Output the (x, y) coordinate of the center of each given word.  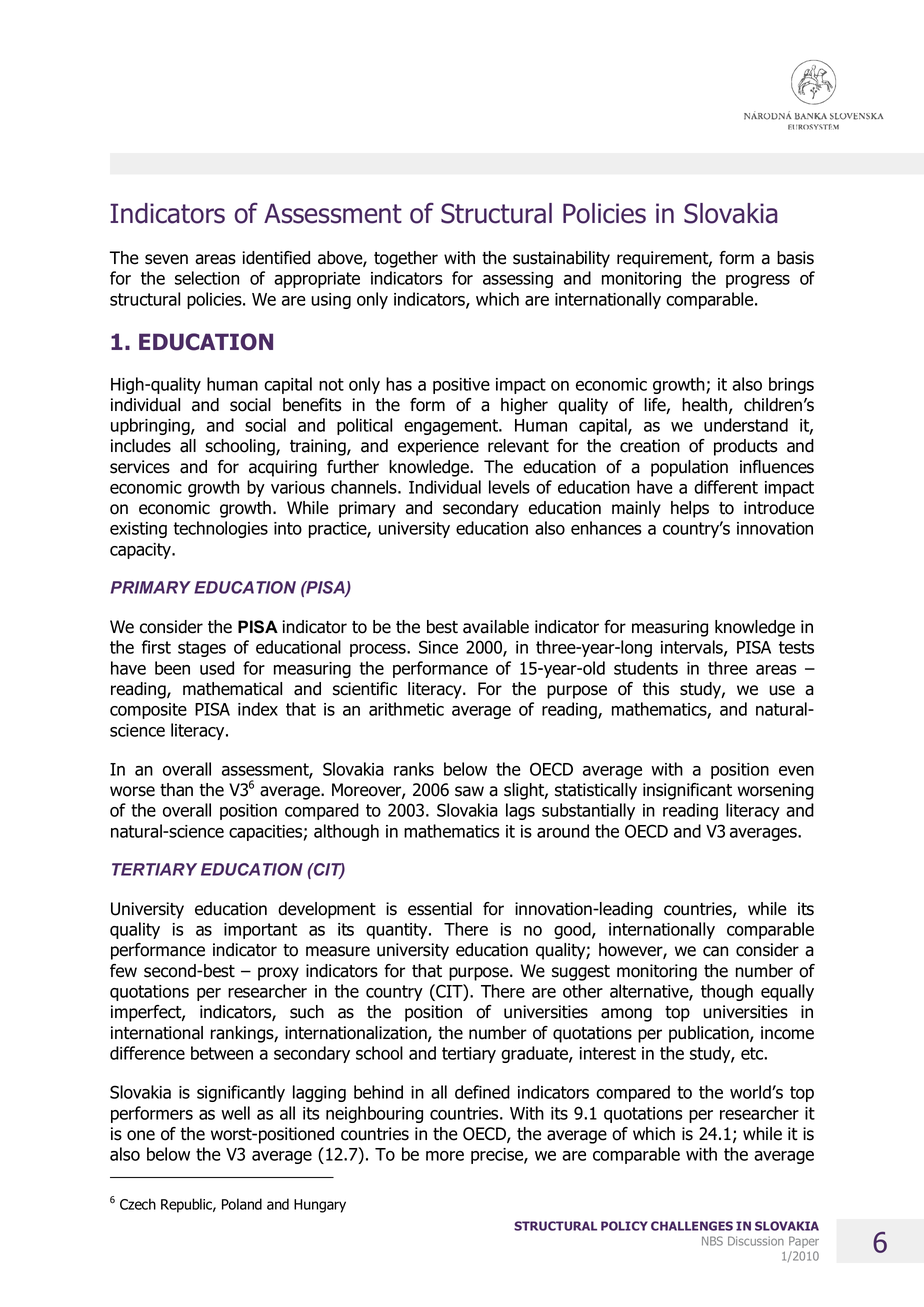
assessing (518, 280)
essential (440, 909)
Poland (242, 1204)
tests (796, 647)
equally (787, 992)
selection (207, 278)
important (260, 931)
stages (202, 649)
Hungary (320, 1206)
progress (758, 281)
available (496, 627)
